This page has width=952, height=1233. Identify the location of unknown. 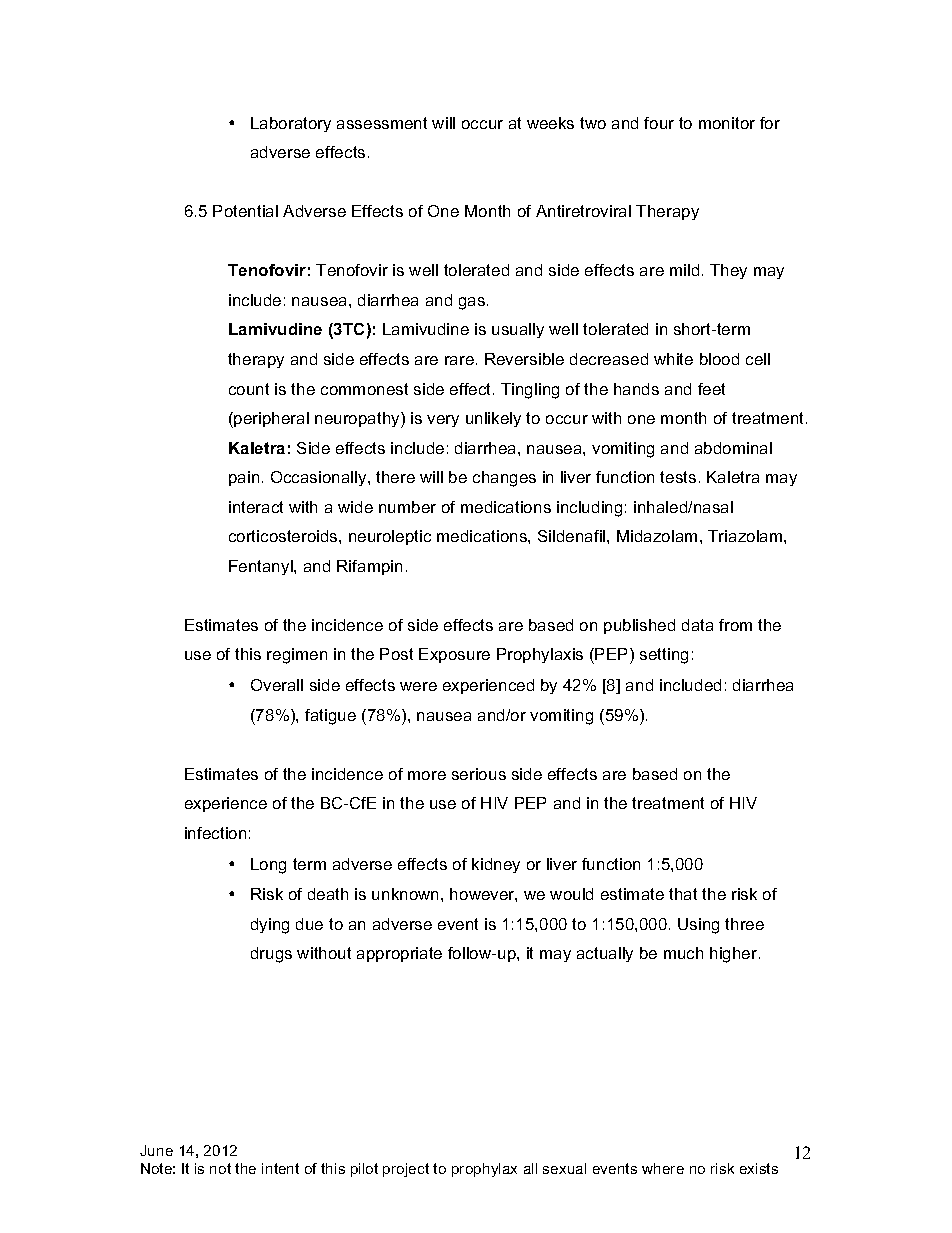
(407, 894).
